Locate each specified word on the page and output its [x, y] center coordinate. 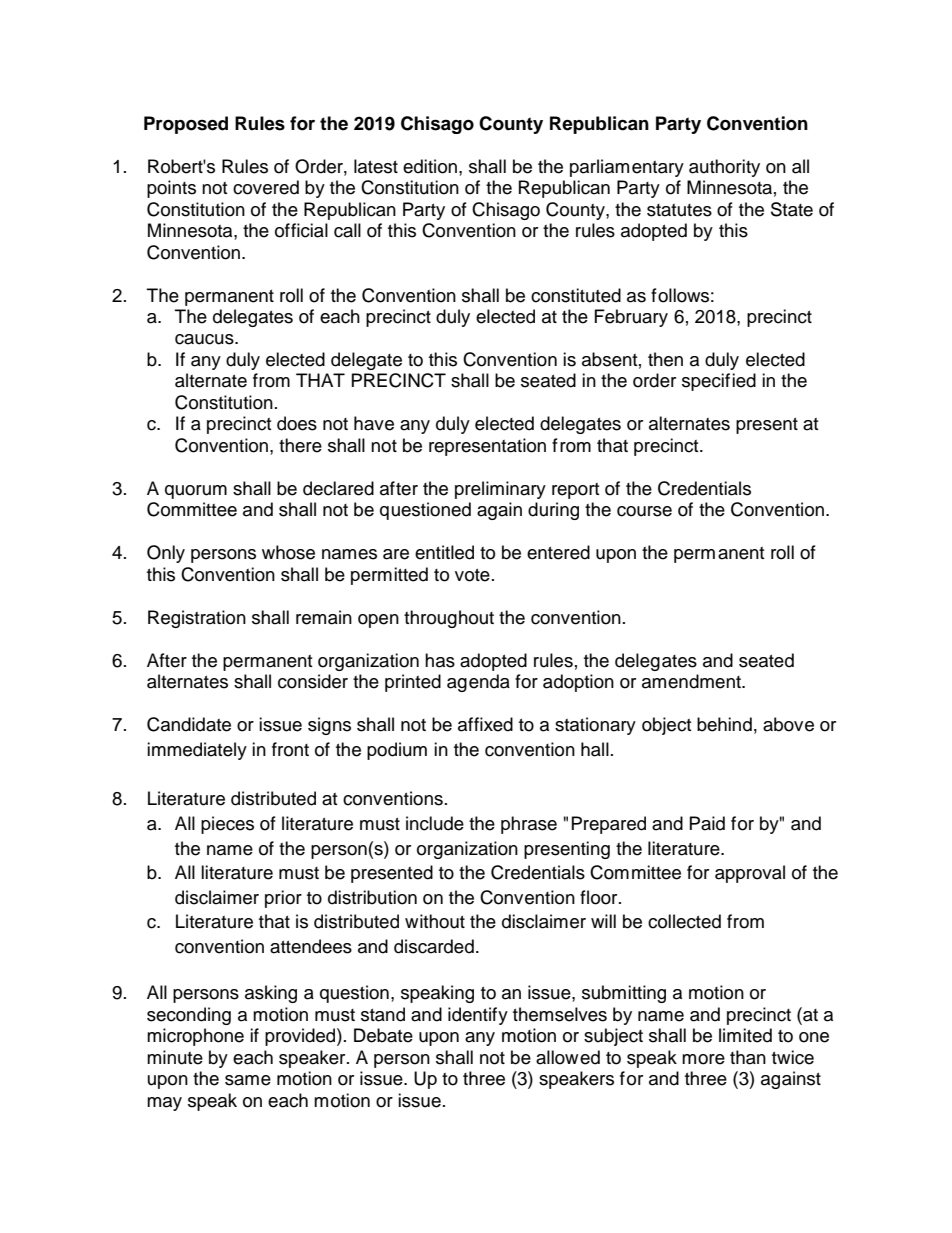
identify [478, 1016]
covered [266, 187]
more [703, 1059]
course [644, 511]
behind [724, 724]
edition [430, 166]
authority [724, 168]
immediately [197, 751]
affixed [485, 724]
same [248, 1080]
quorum [196, 492]
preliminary [500, 490]
